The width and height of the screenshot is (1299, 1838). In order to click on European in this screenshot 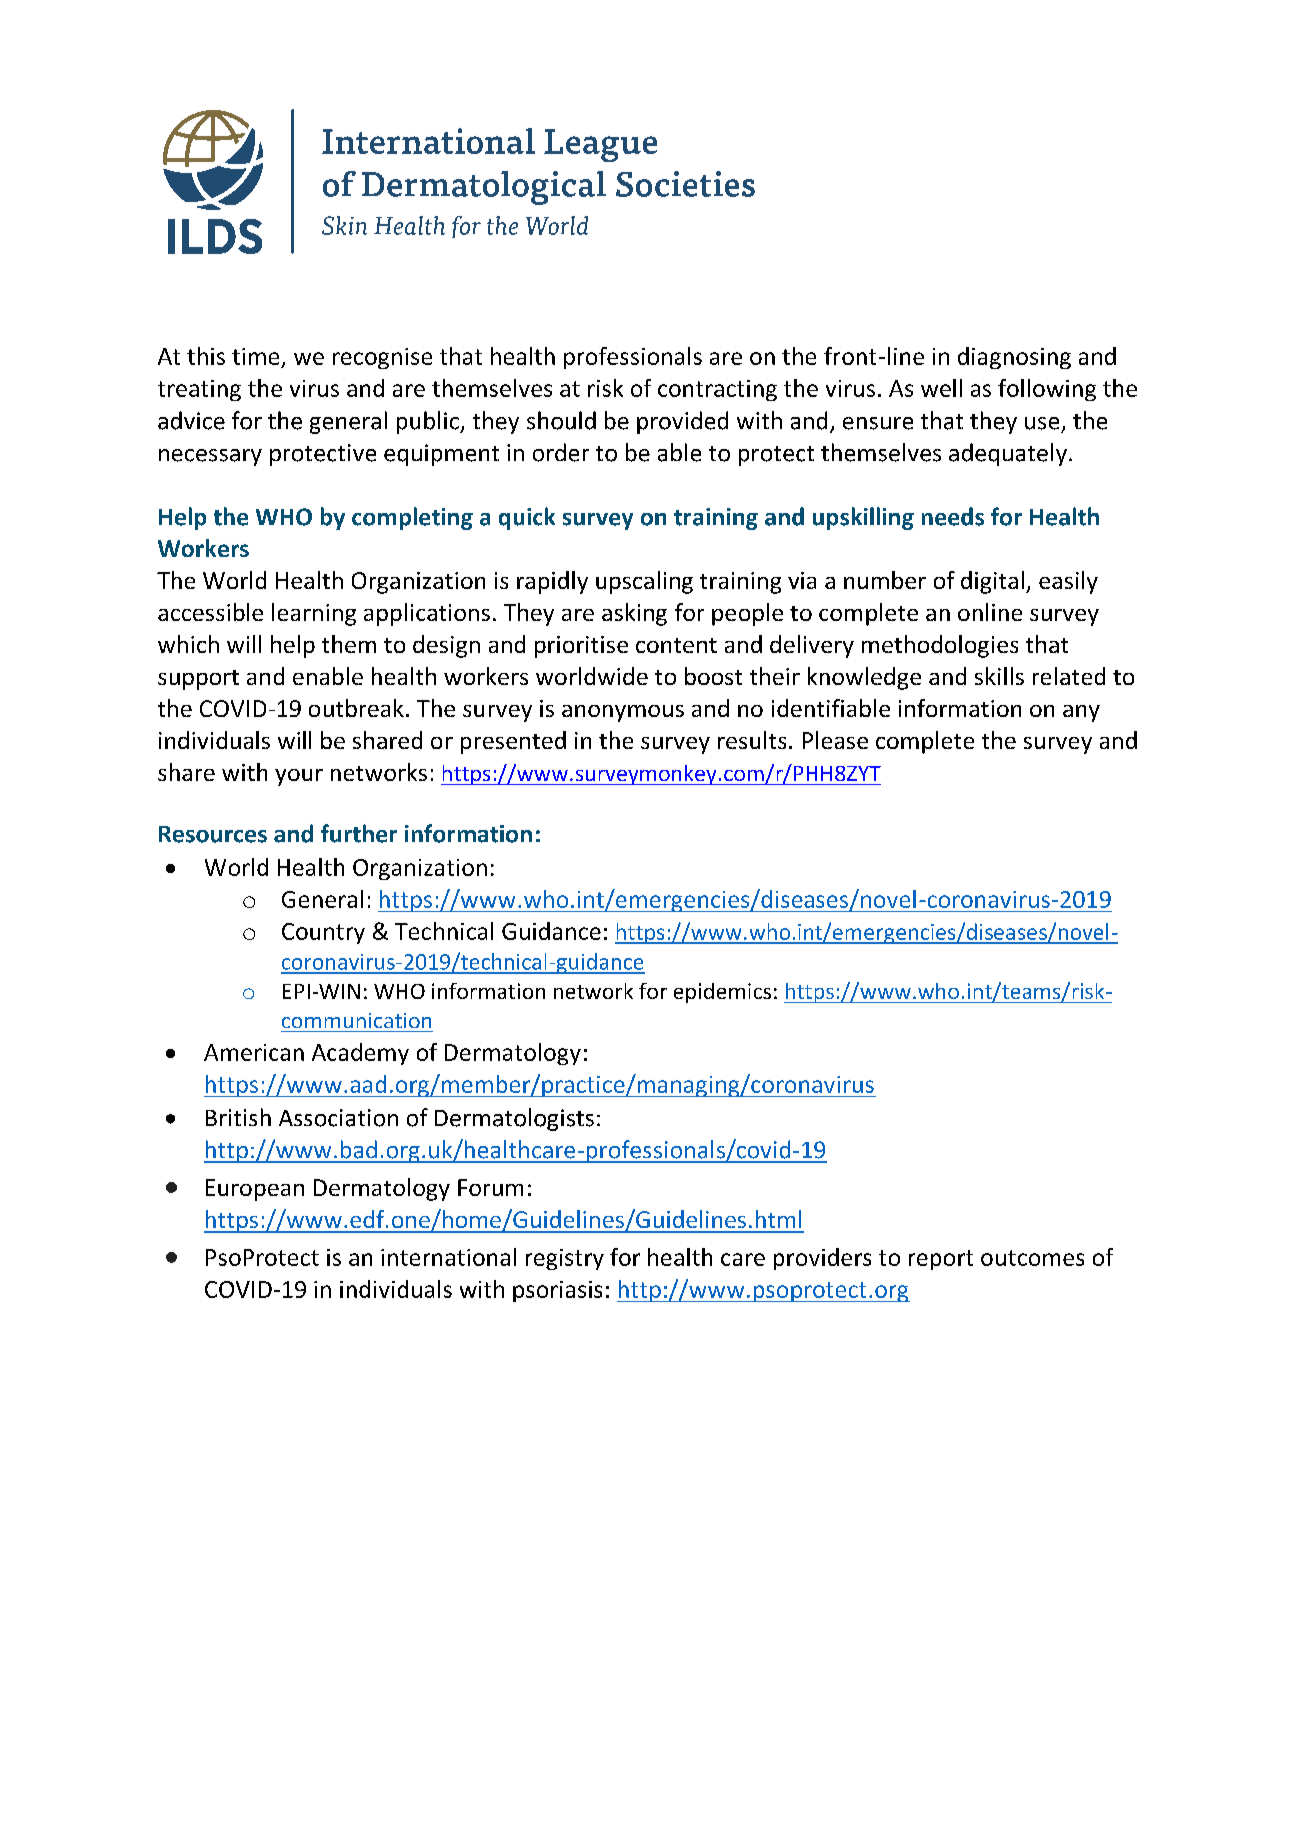, I will do `click(255, 1190)`.
